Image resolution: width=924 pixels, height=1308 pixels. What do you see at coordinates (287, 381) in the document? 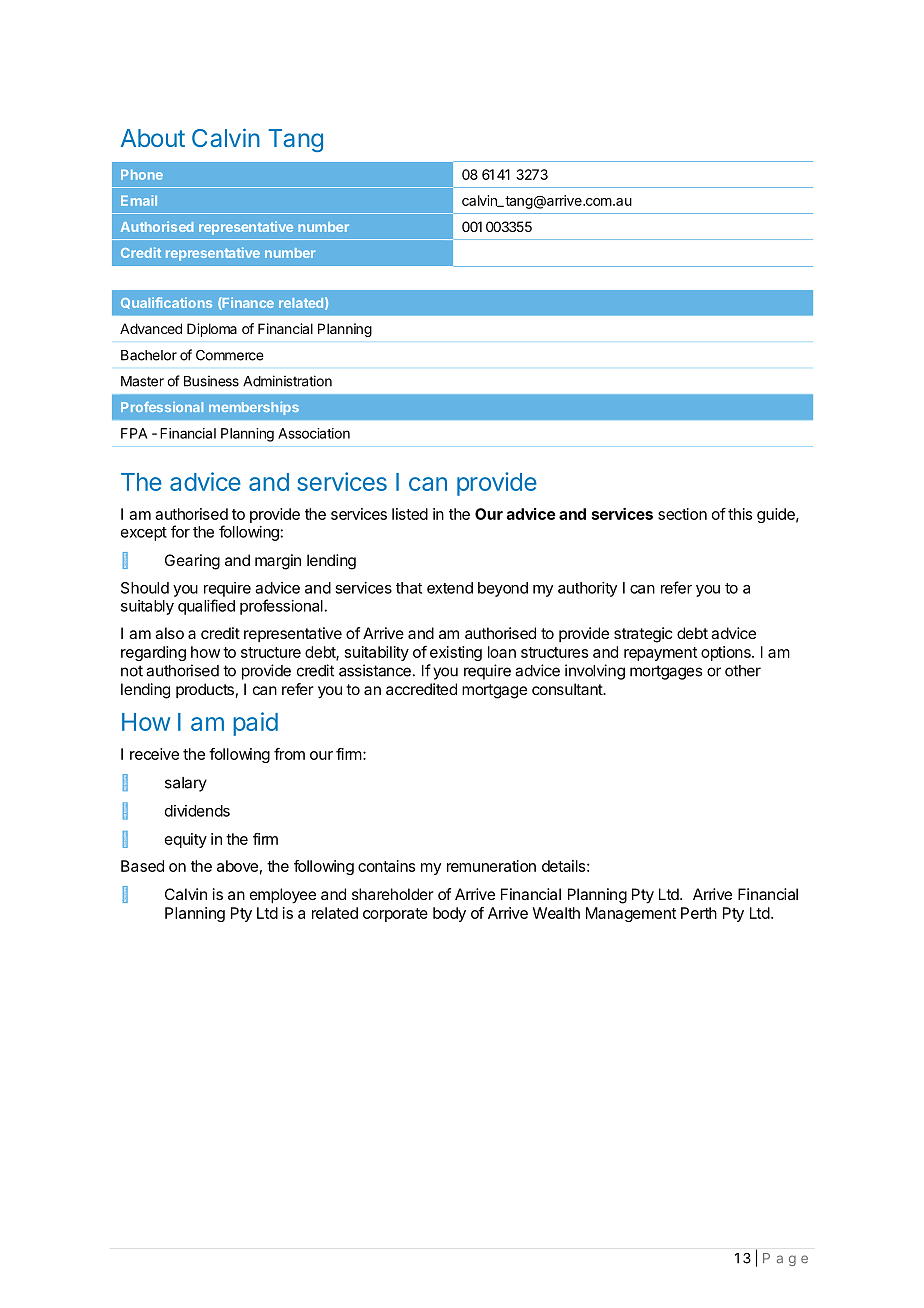
I see `Administration` at bounding box center [287, 381].
